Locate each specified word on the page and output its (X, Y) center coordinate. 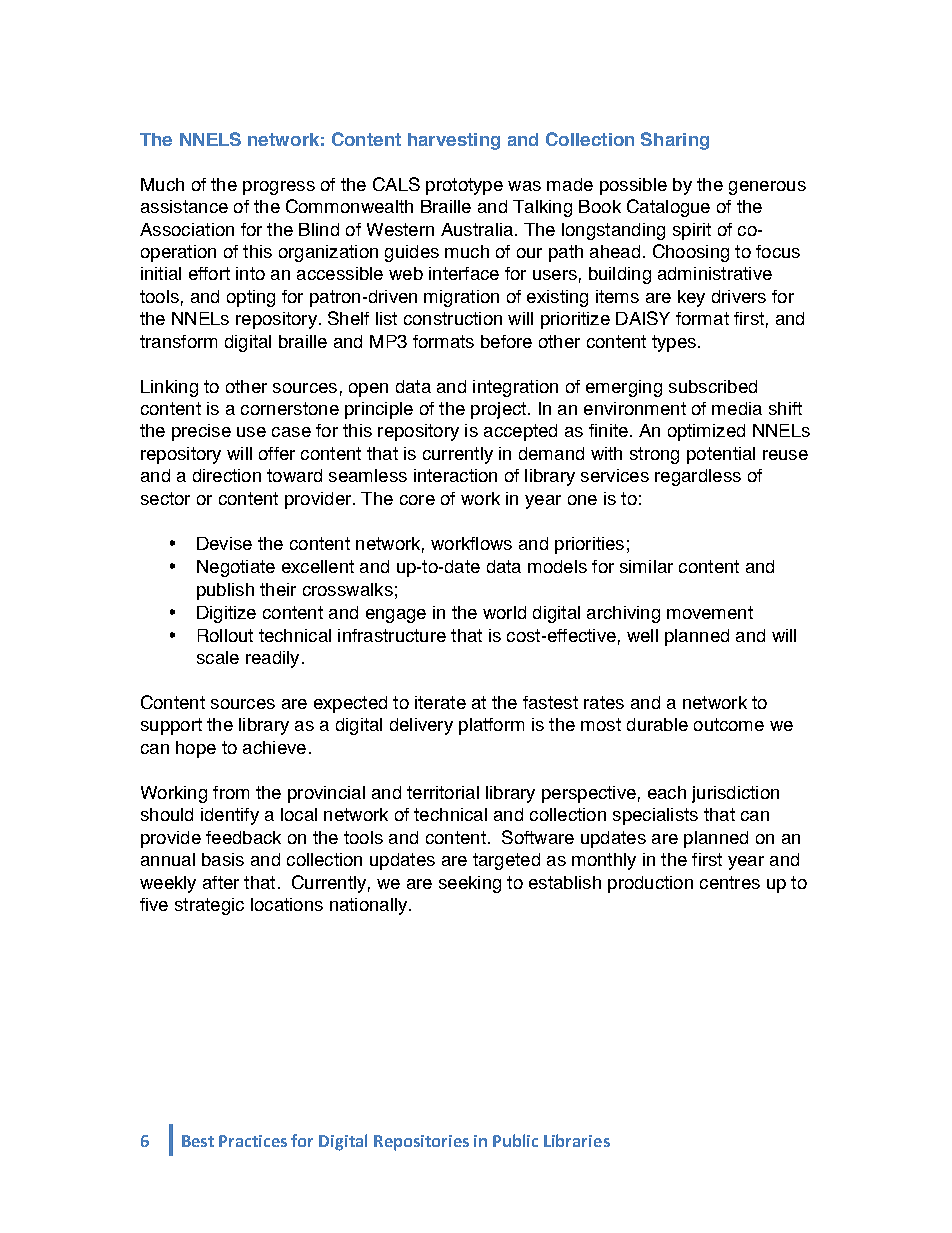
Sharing (675, 141)
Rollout (225, 635)
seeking (470, 884)
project (498, 410)
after (221, 882)
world (504, 612)
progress (279, 188)
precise (201, 432)
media (737, 408)
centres (730, 882)
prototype (464, 186)
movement (710, 612)
